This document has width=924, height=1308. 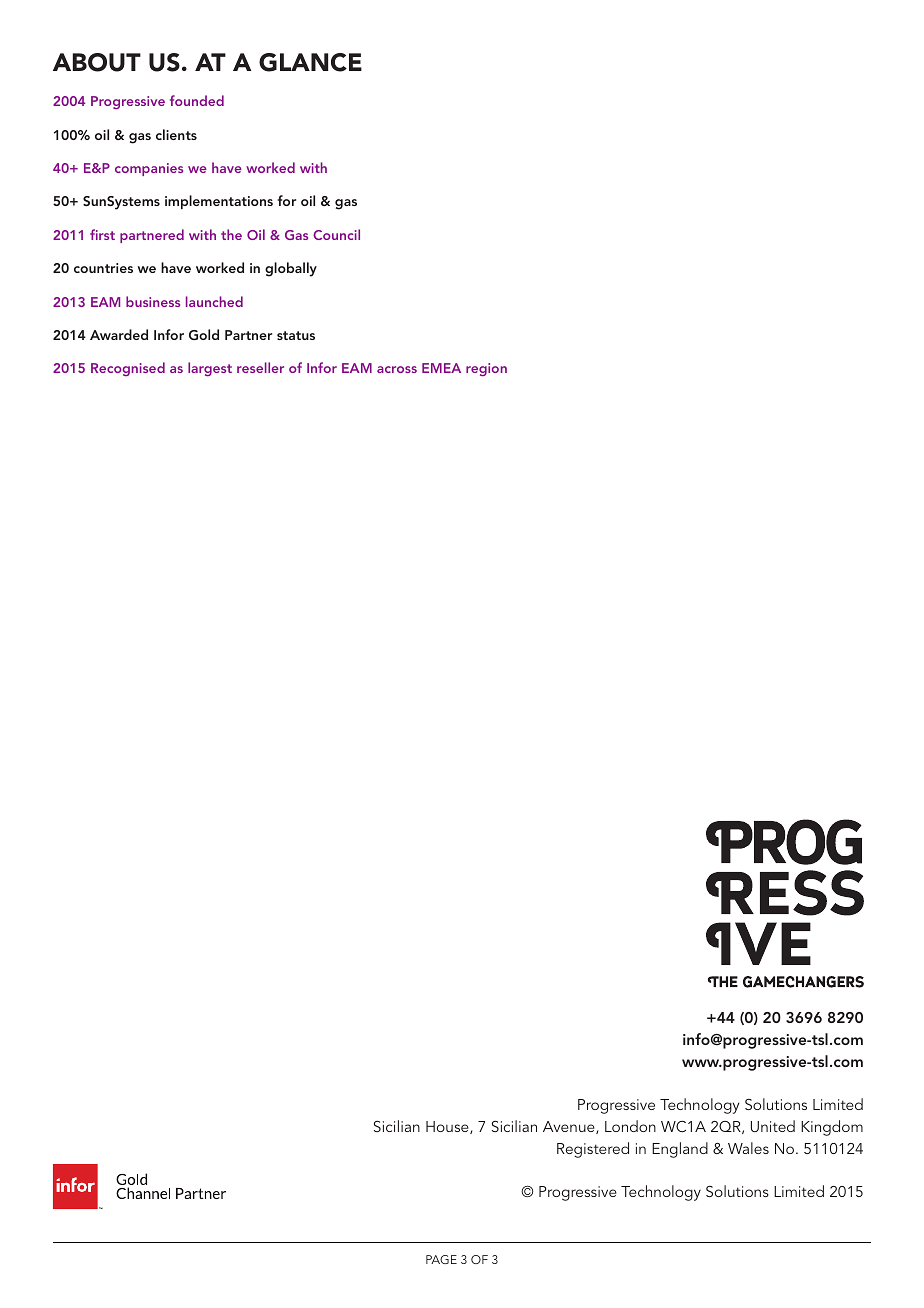 What do you see at coordinates (397, 369) in the document?
I see `across` at bounding box center [397, 369].
